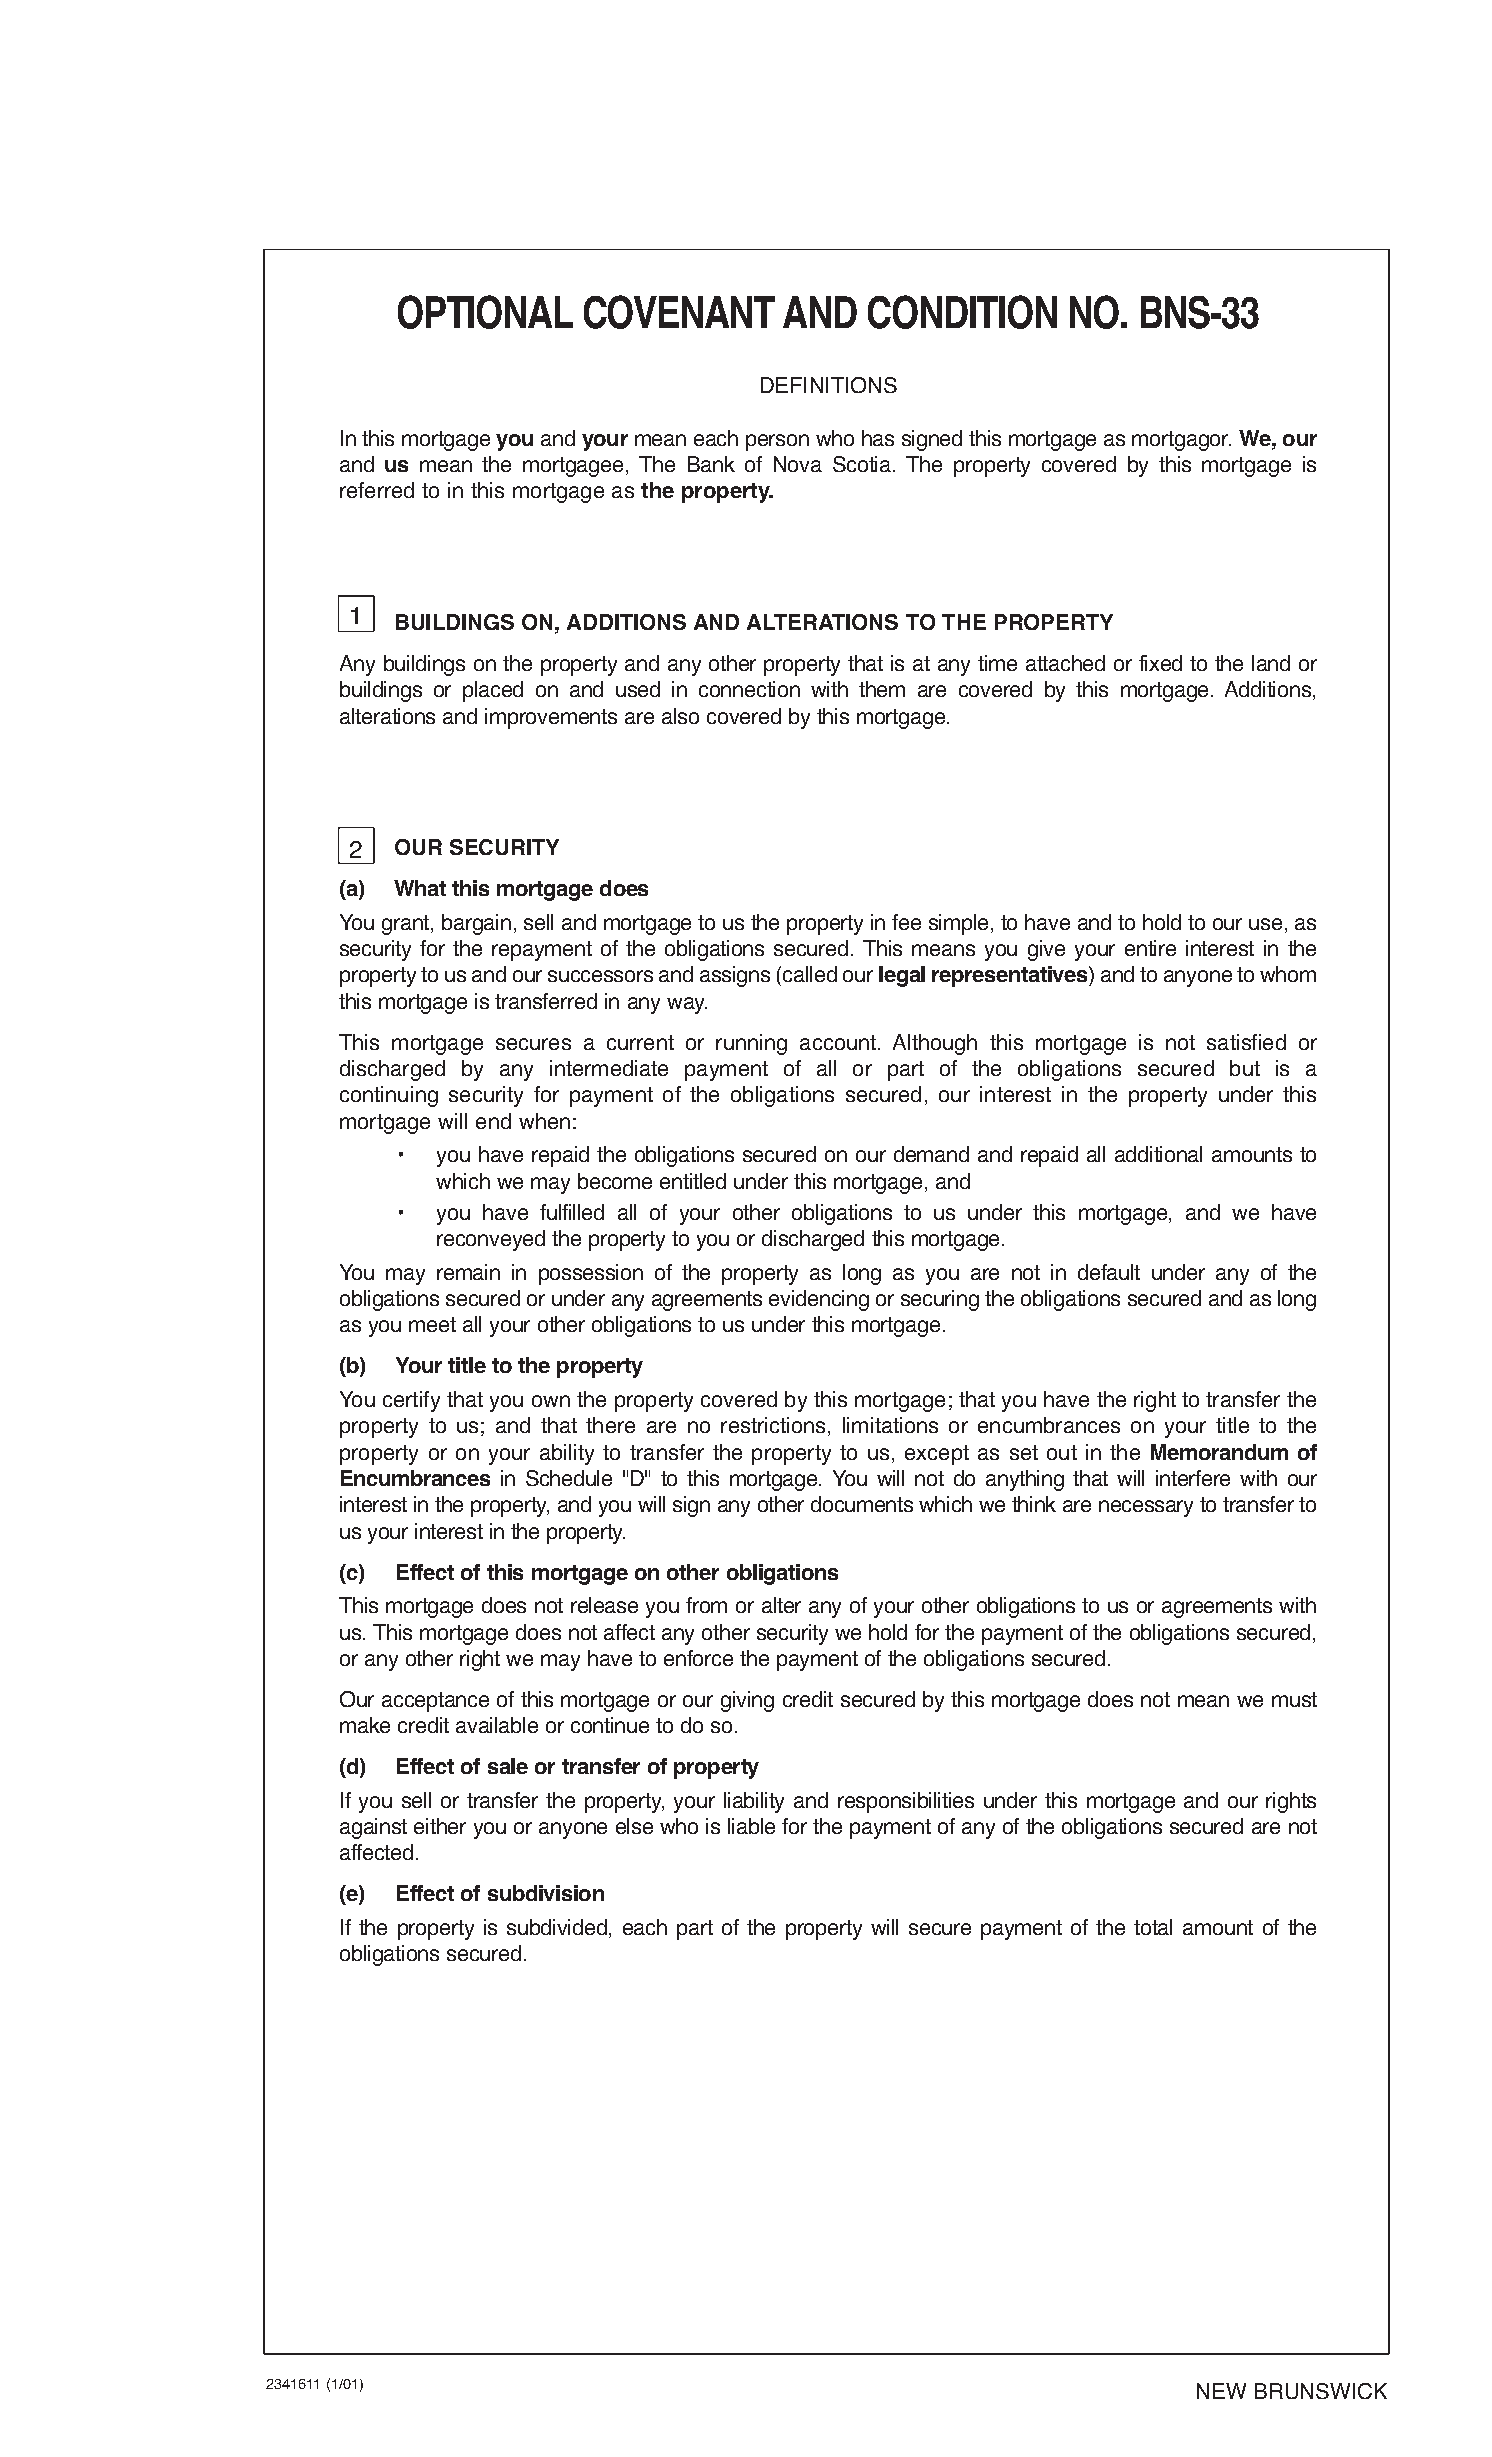 This screenshot has width=1492, height=2457. What do you see at coordinates (485, 312) in the screenshot?
I see `OPTIONAL` at bounding box center [485, 312].
